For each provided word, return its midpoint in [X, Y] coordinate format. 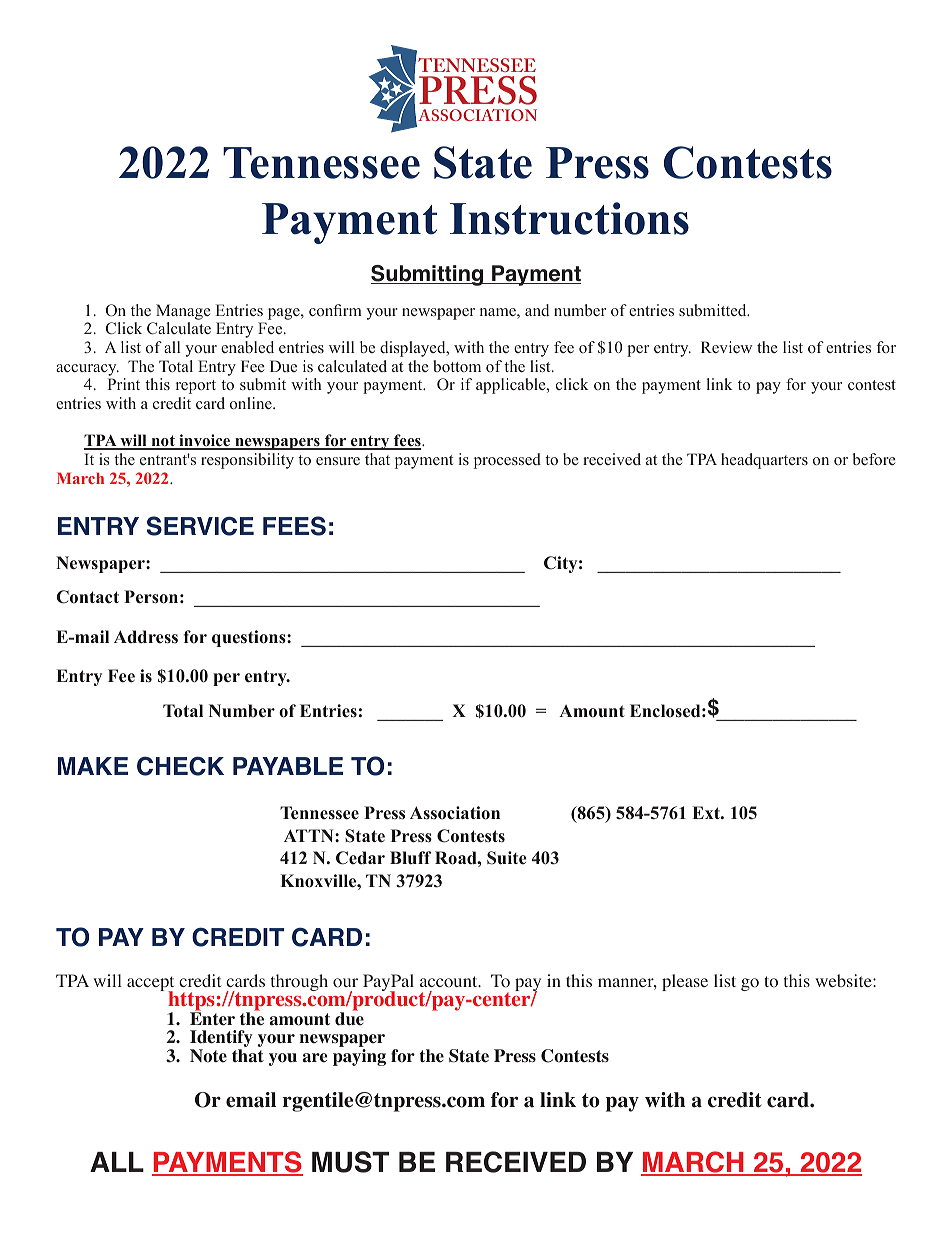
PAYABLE [288, 766]
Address [146, 637]
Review [726, 347]
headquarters [764, 461]
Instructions [569, 218]
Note [208, 1056]
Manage [183, 312]
